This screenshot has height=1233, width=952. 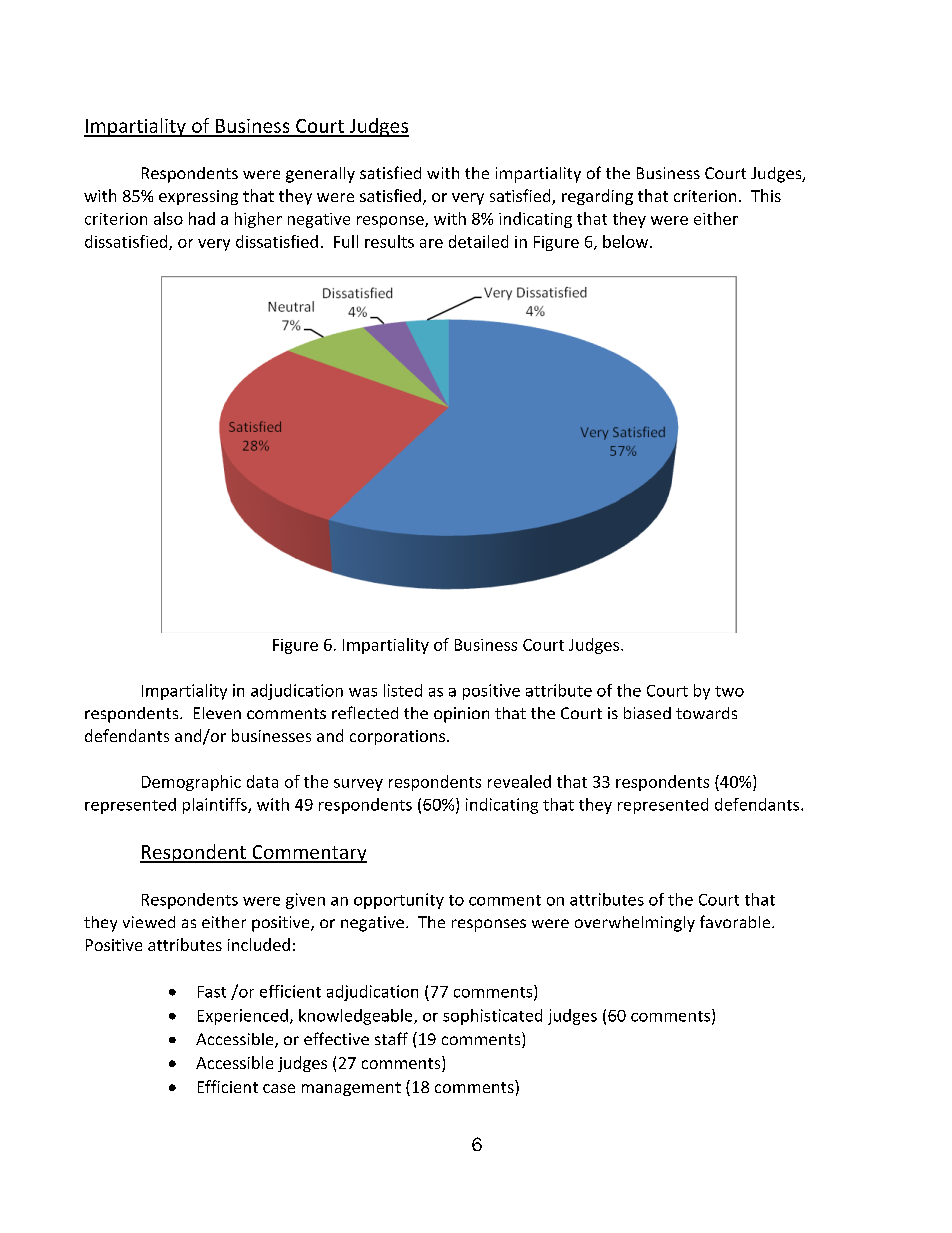 I want to click on Experienced, so click(x=243, y=1017).
